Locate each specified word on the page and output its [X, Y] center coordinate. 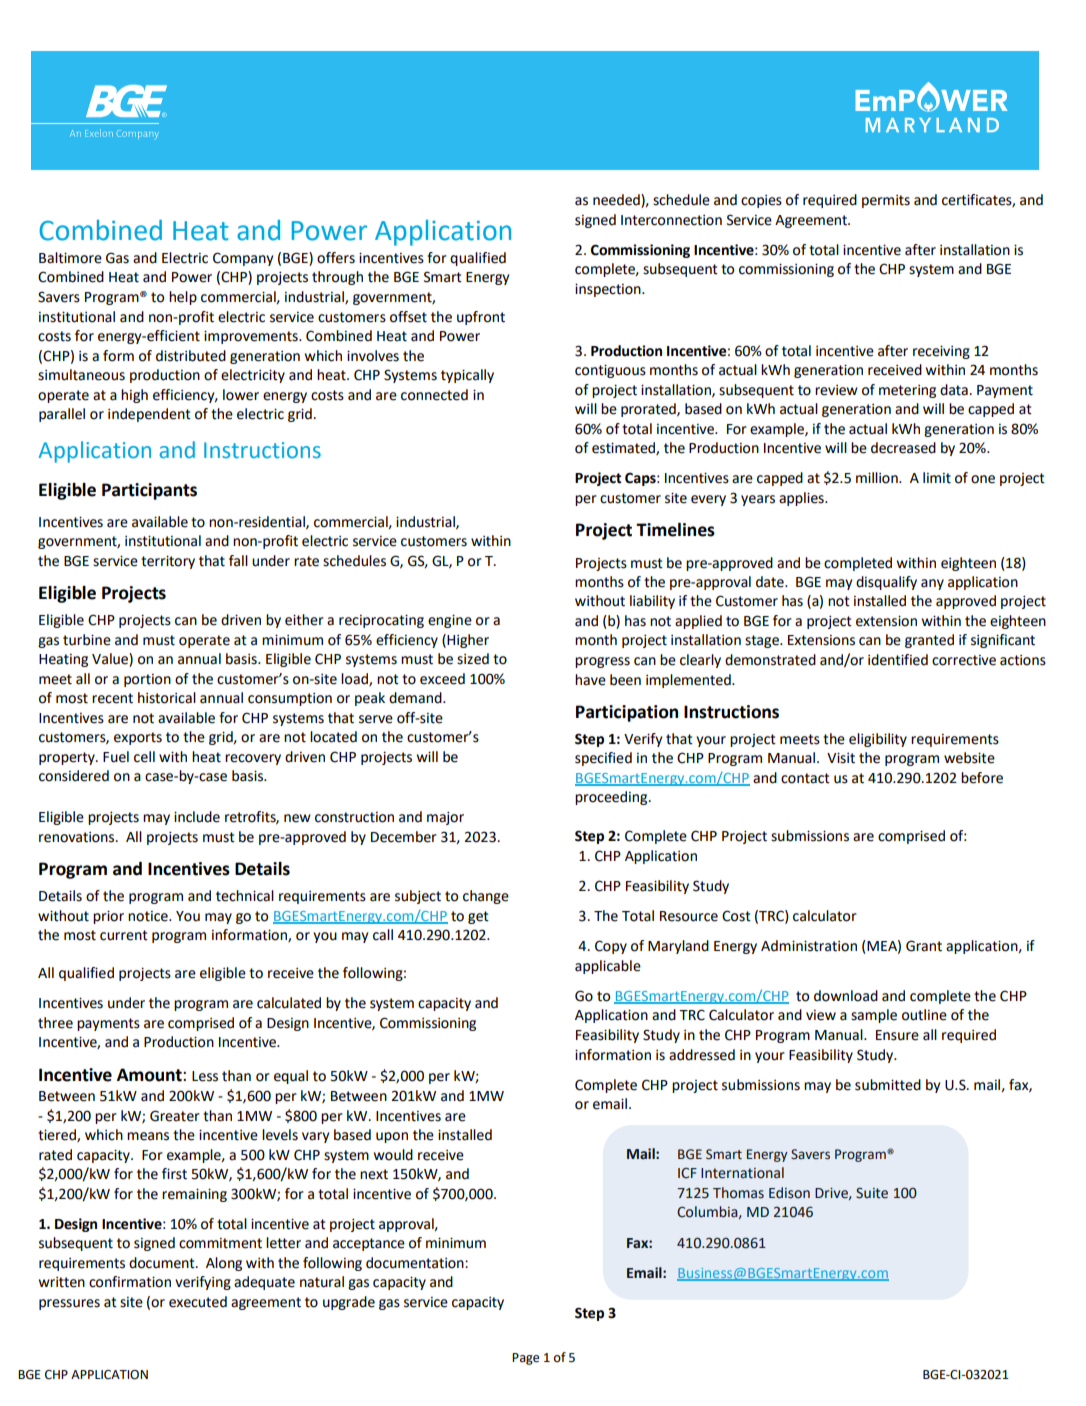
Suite [872, 1193]
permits [886, 201]
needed [617, 201]
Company [243, 259]
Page [525, 1359]
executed [198, 1302]
